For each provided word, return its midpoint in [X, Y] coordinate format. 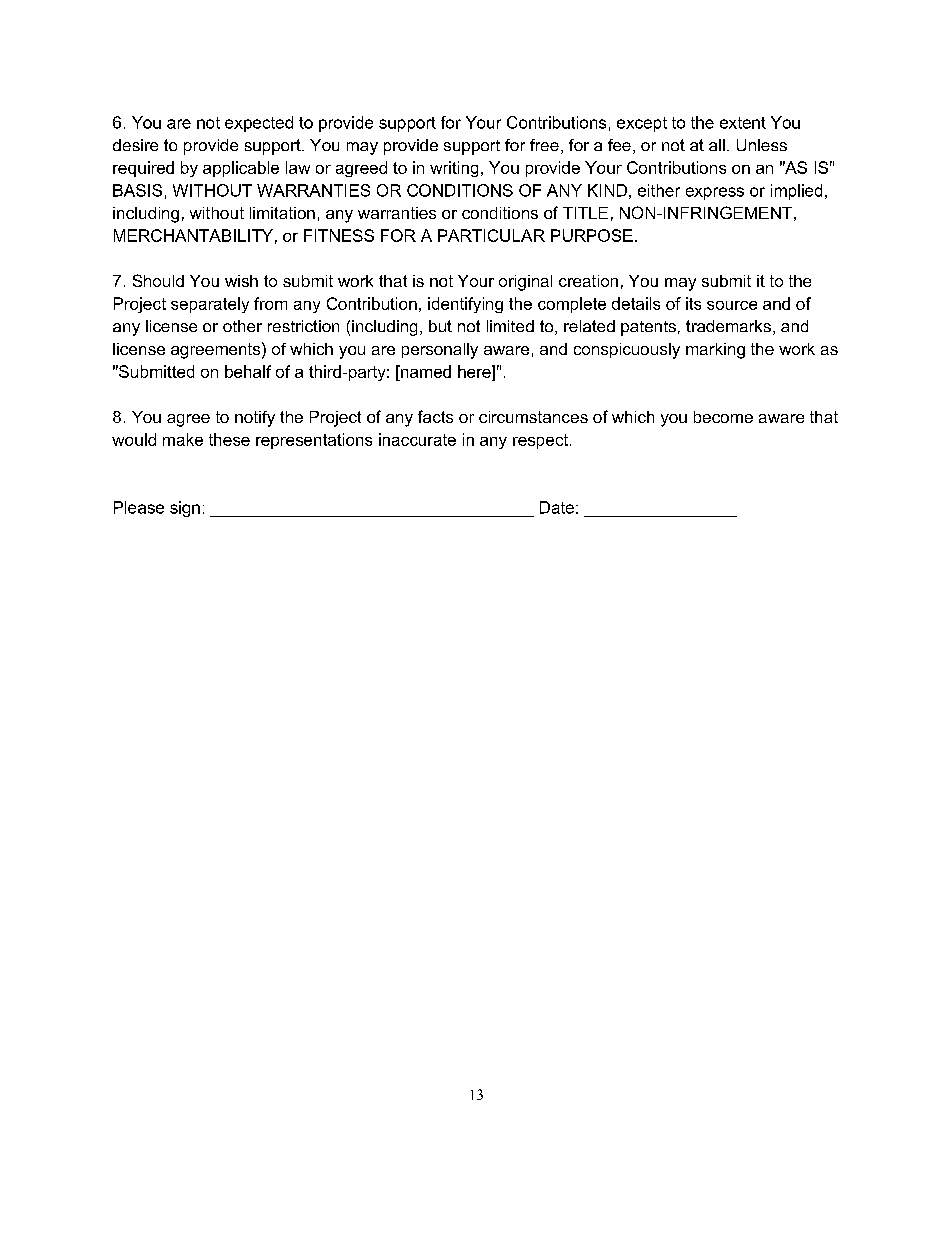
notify [255, 419]
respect [540, 441]
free [544, 145]
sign [185, 509]
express [715, 193]
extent [743, 123]
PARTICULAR [491, 235]
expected [259, 124]
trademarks [728, 326]
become [723, 417]
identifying [465, 305]
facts [435, 416]
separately [210, 305]
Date [557, 507]
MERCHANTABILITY [193, 235]
